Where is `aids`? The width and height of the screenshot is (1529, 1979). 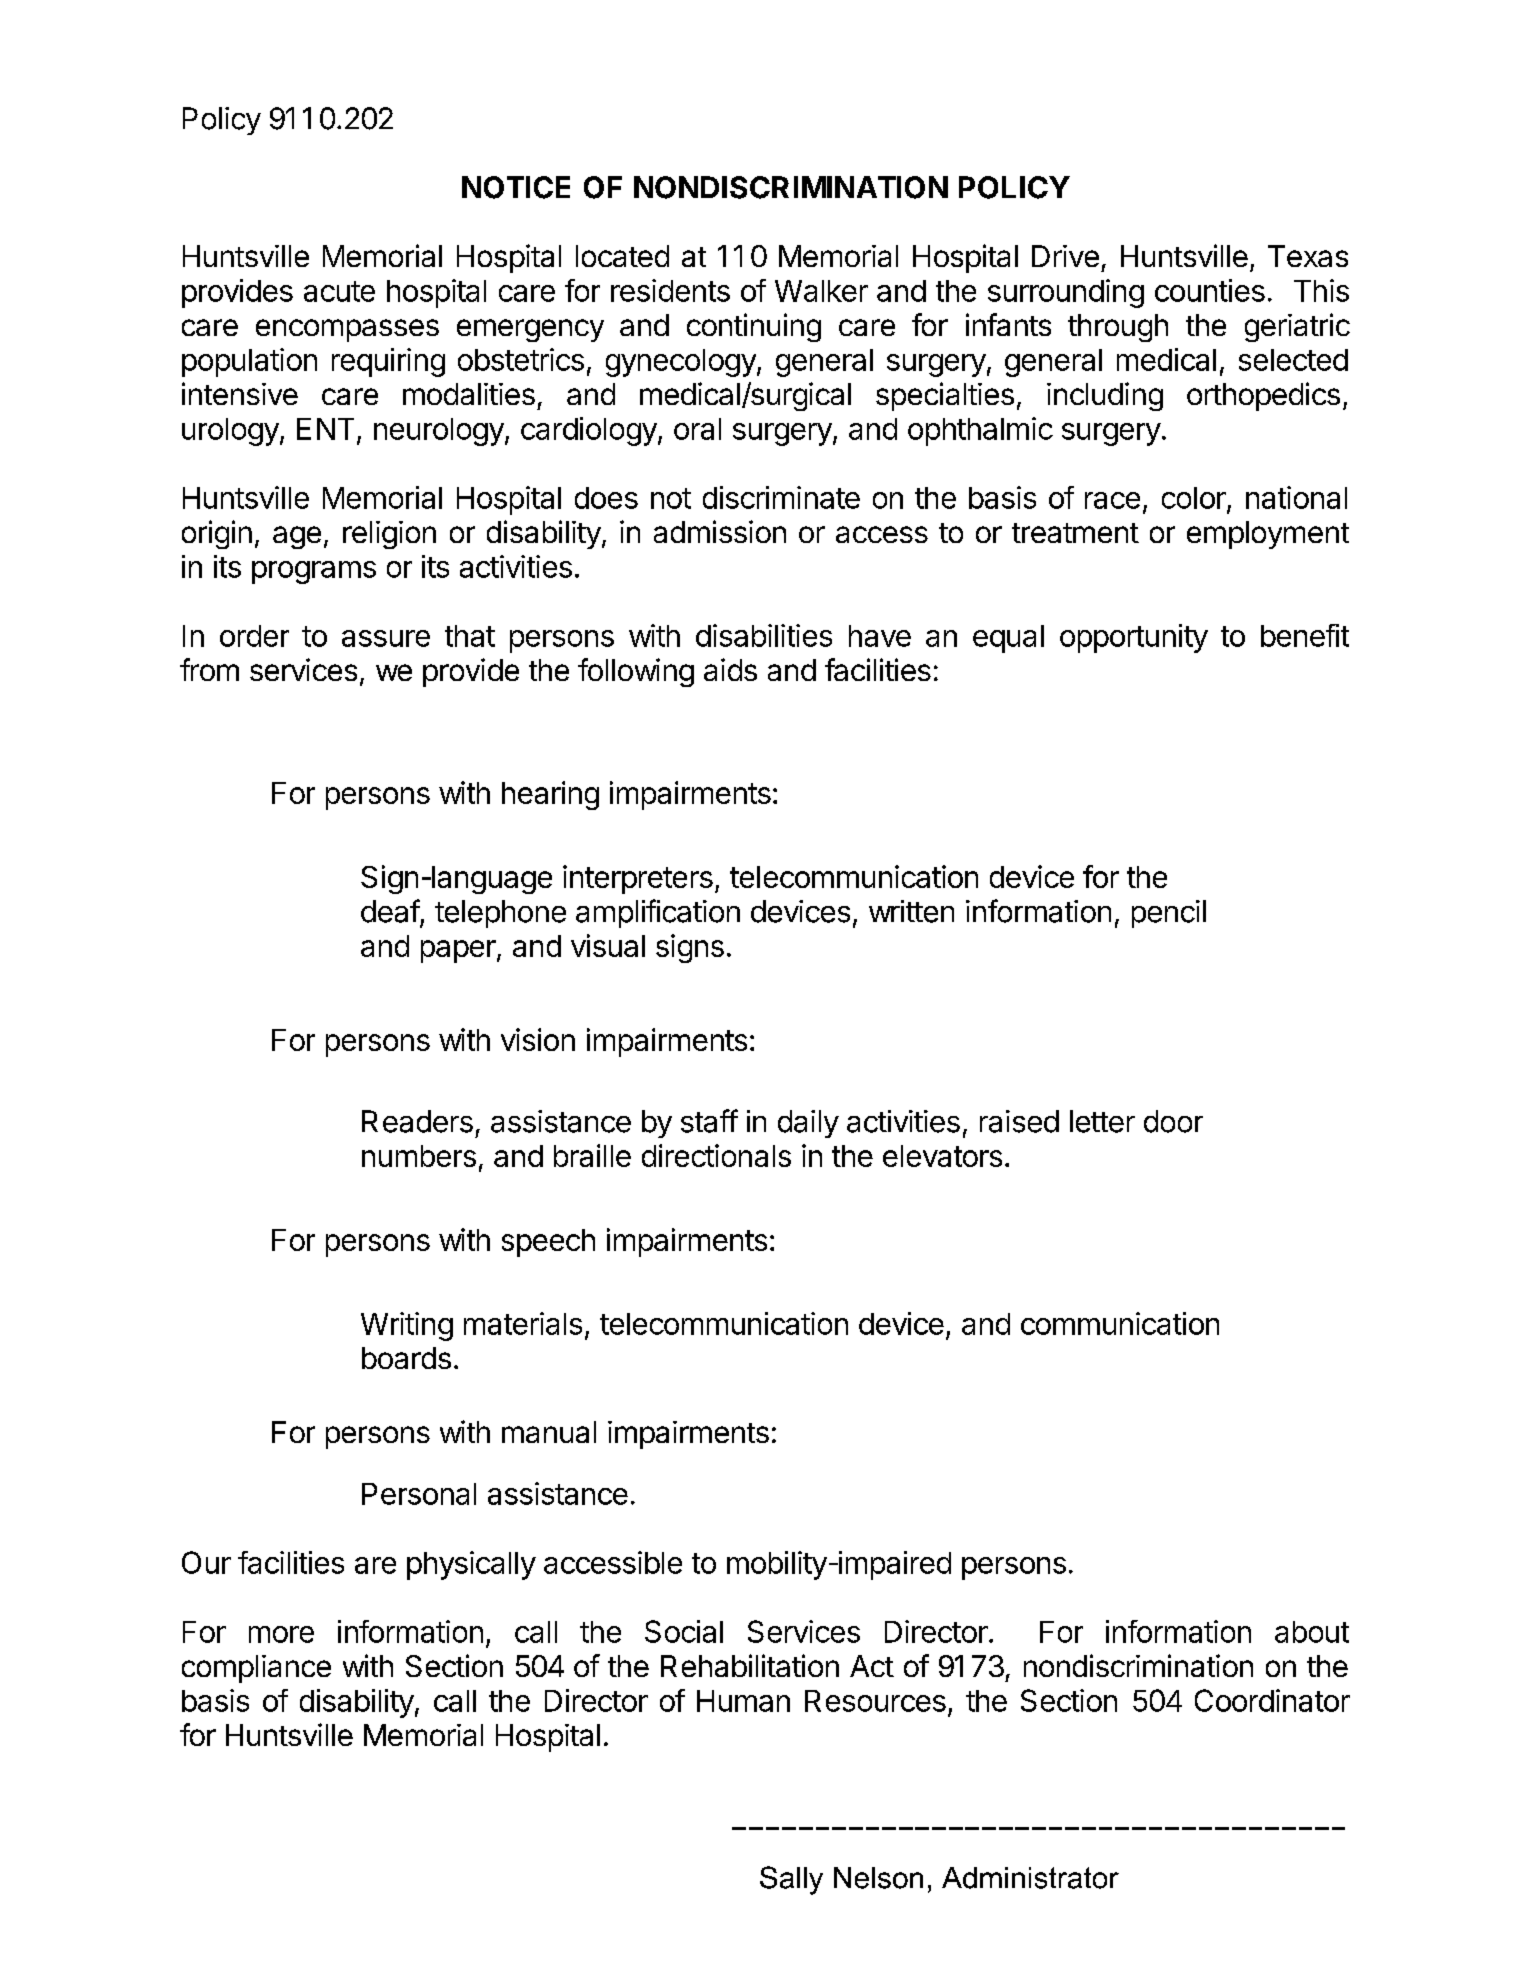 aids is located at coordinates (730, 669).
